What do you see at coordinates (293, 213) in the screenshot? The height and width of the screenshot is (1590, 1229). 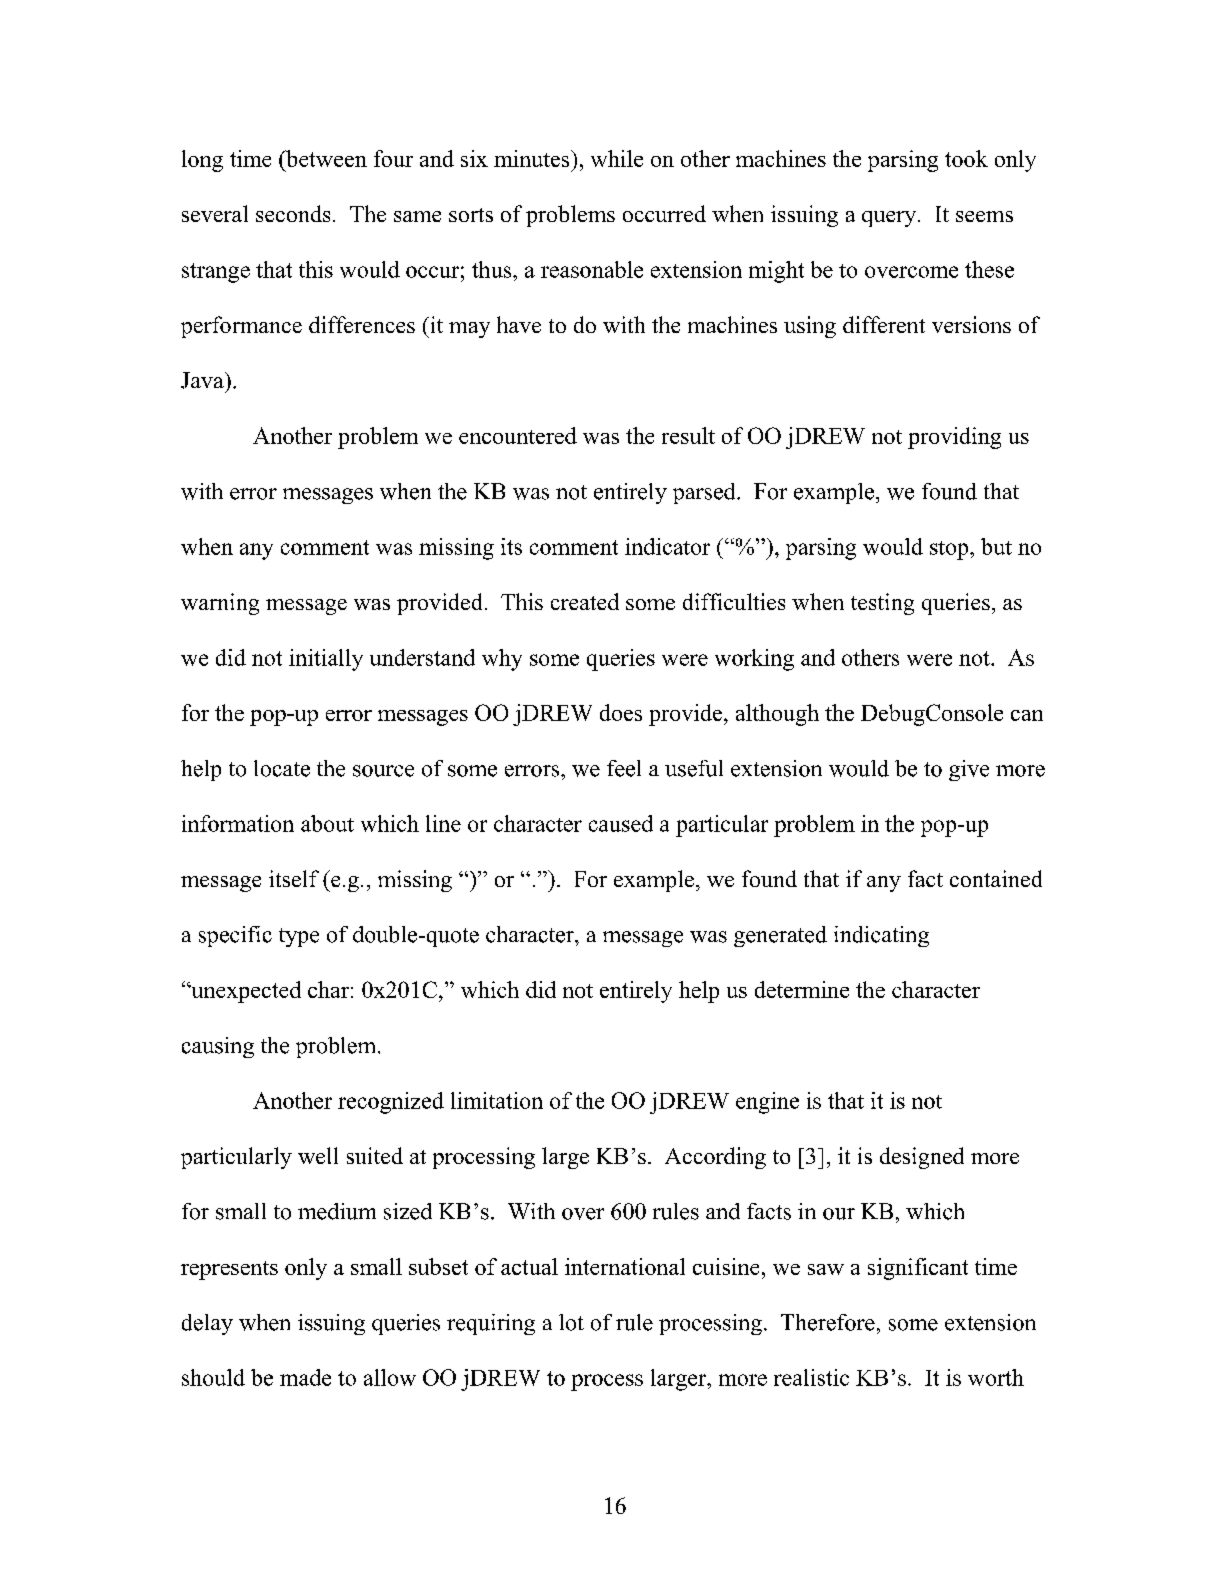 I see `seconds` at bounding box center [293, 213].
